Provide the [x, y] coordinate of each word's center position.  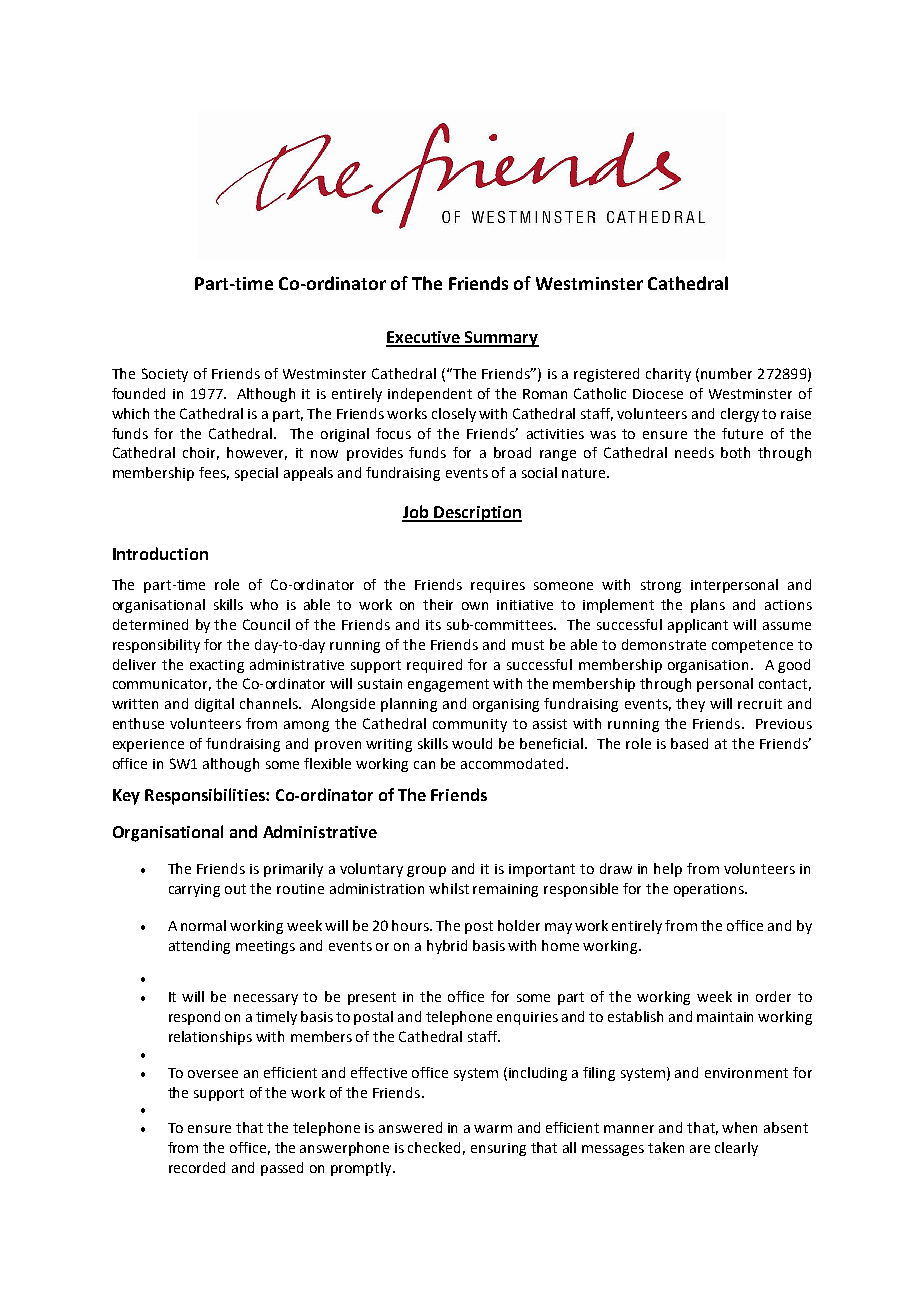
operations [710, 890]
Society [165, 375]
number [726, 373]
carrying [194, 890]
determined [150, 624]
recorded [197, 1167]
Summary [500, 339]
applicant [698, 626]
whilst [449, 888]
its [433, 625]
